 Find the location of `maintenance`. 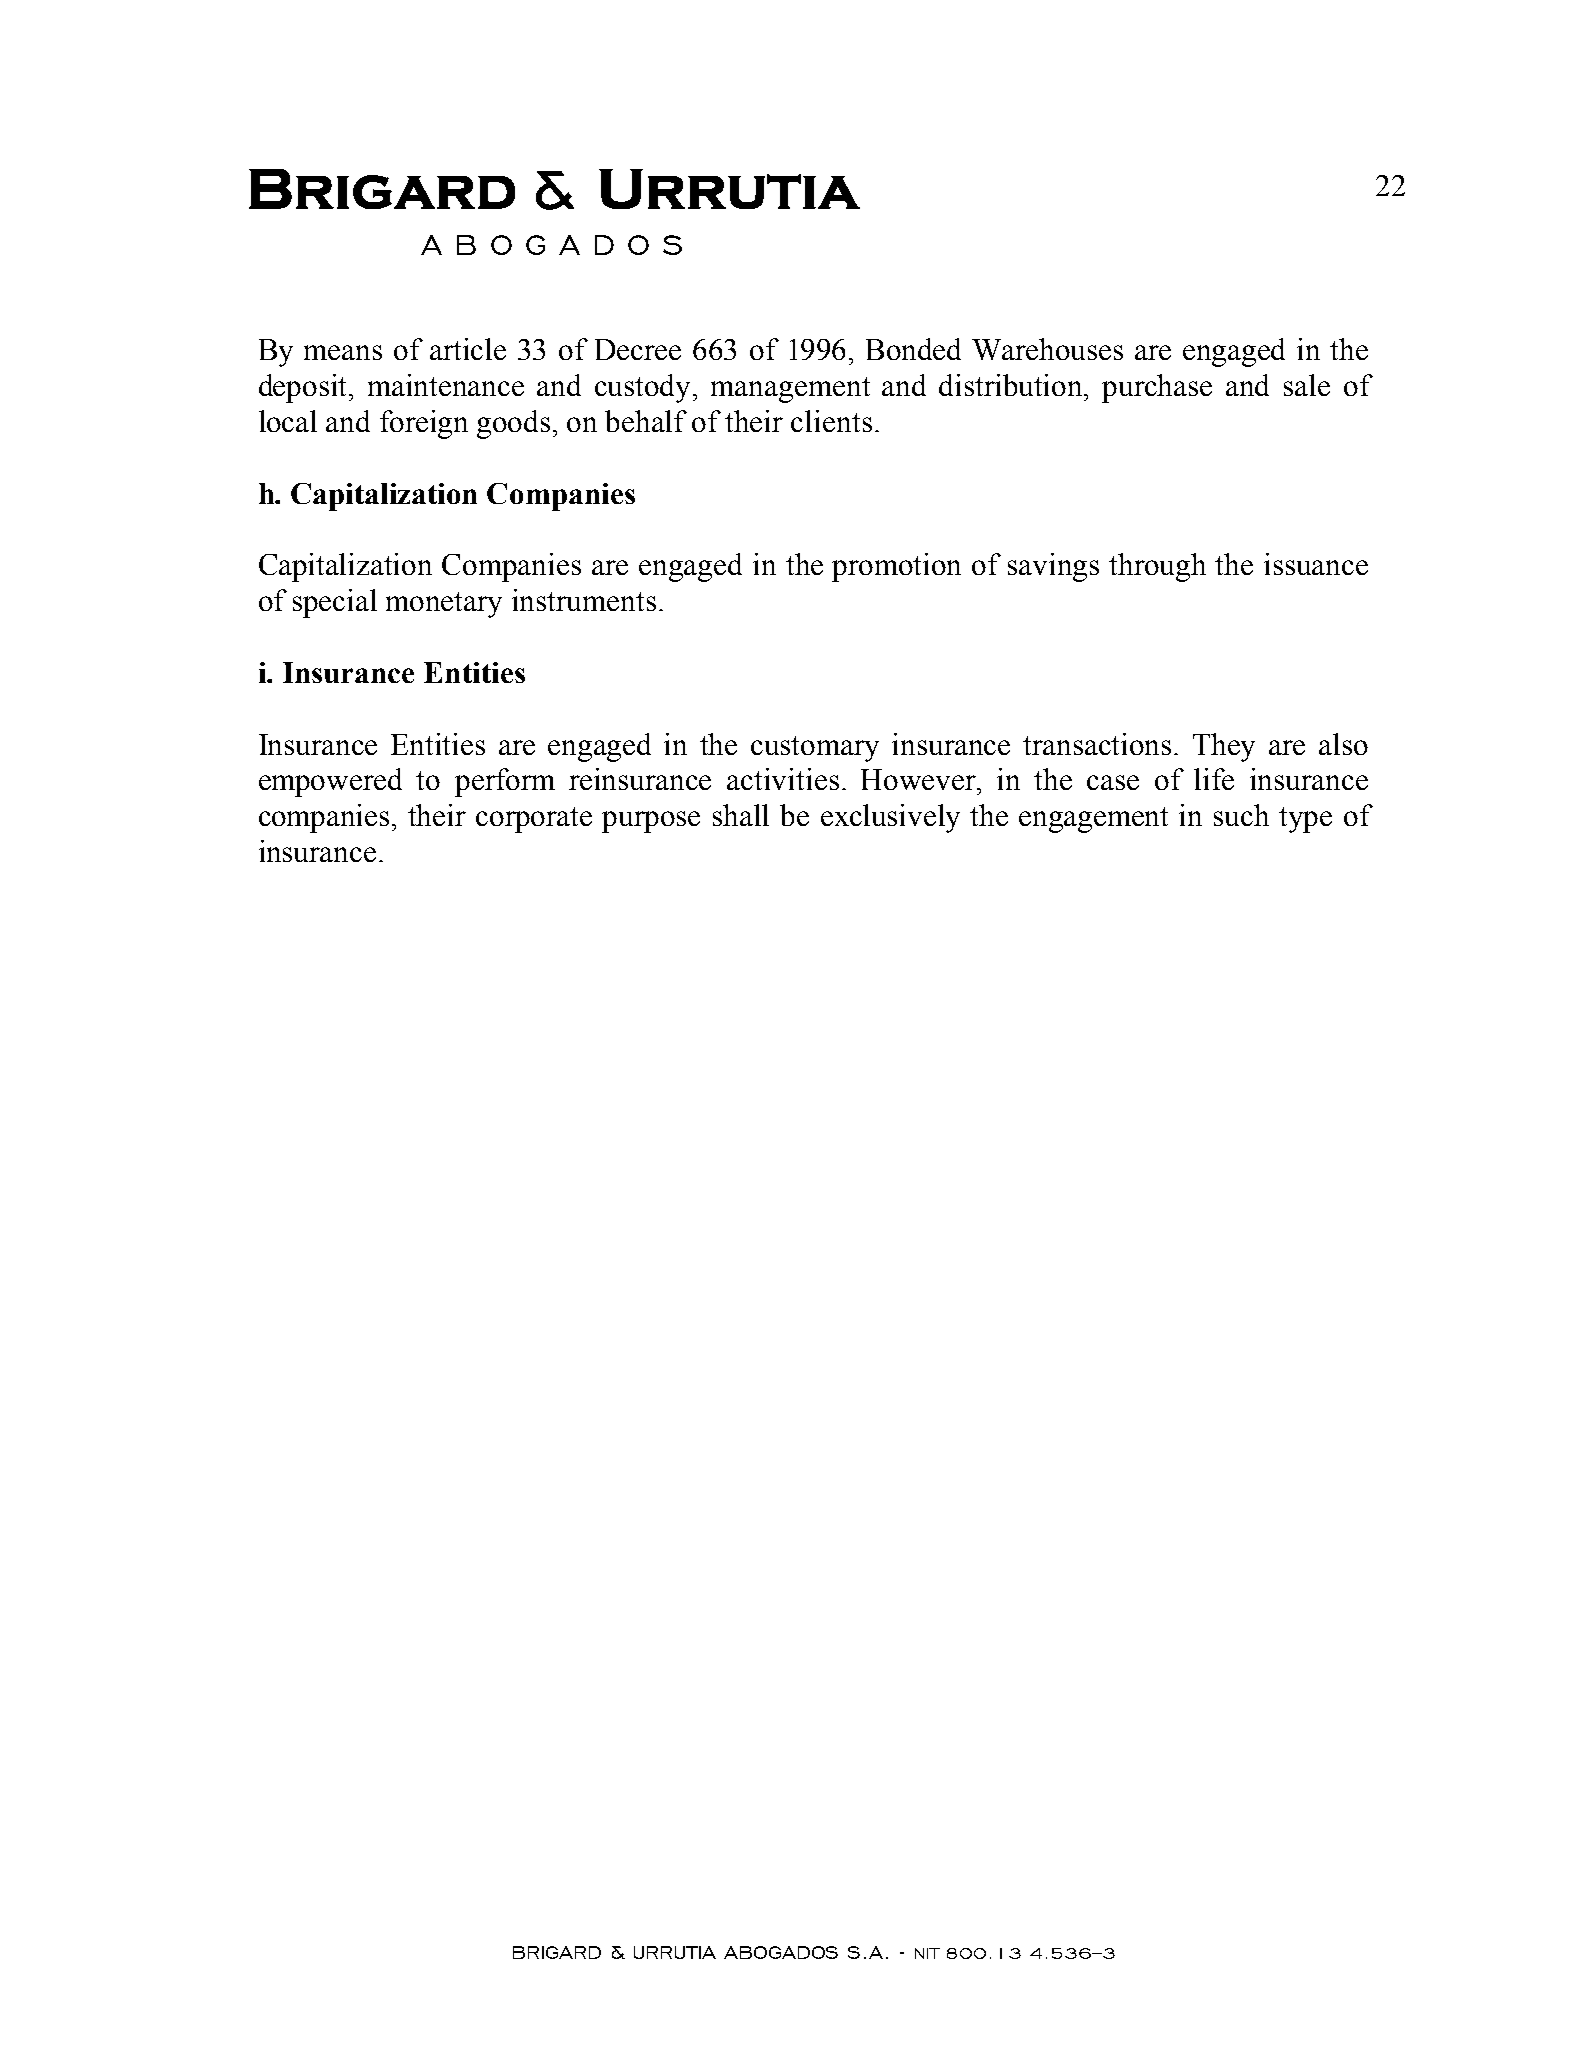

maintenance is located at coordinates (446, 385).
